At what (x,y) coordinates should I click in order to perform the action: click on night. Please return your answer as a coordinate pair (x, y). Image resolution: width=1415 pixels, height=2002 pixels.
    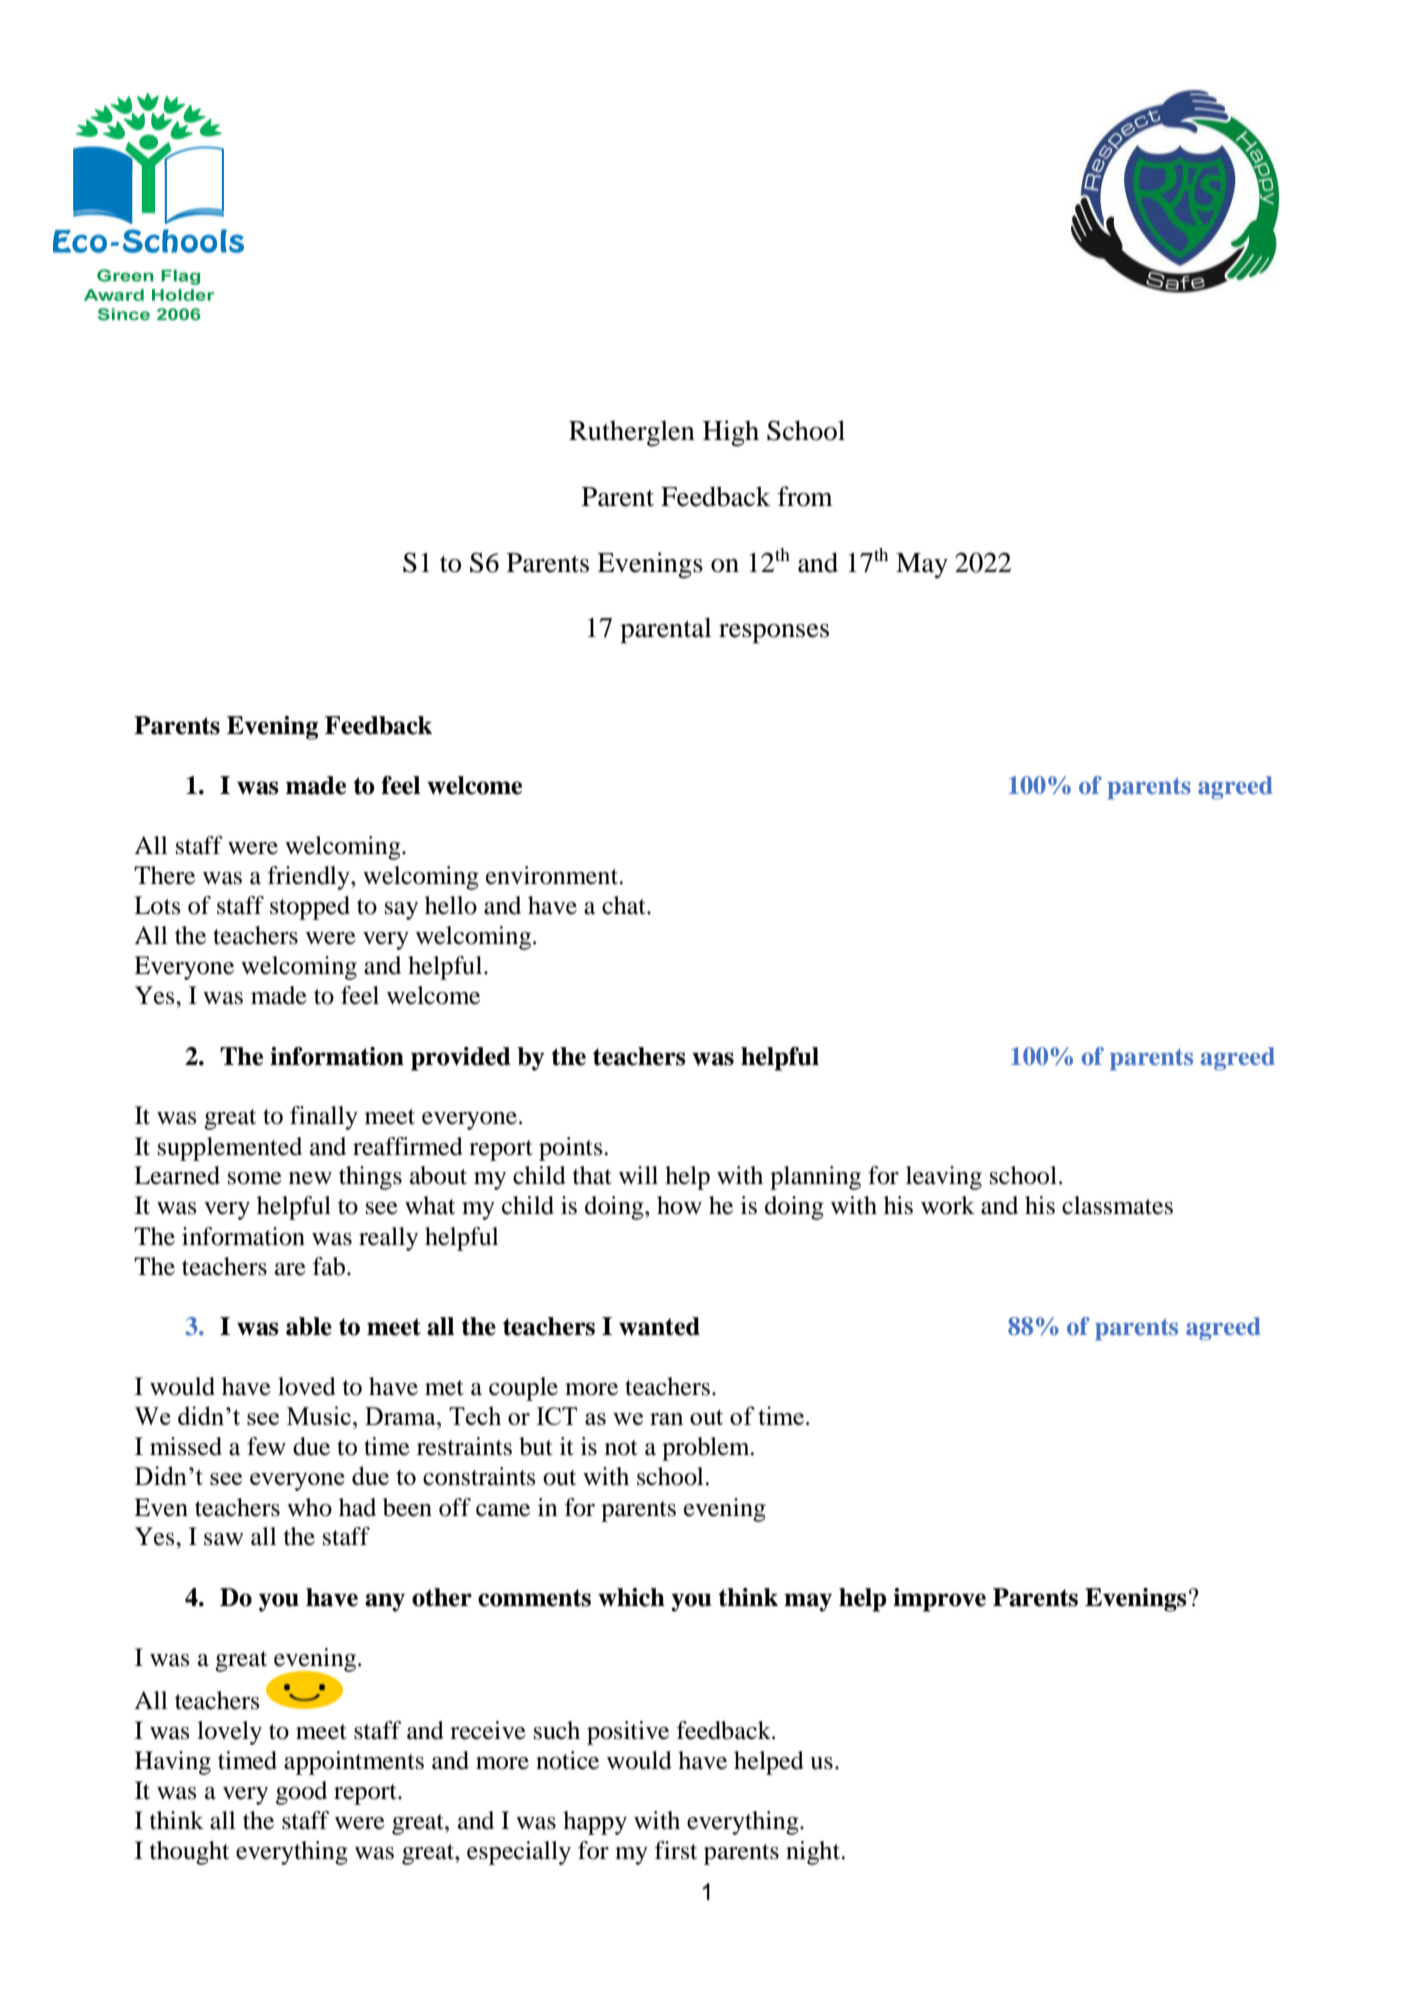
    Looking at the image, I should click on (814, 1853).
